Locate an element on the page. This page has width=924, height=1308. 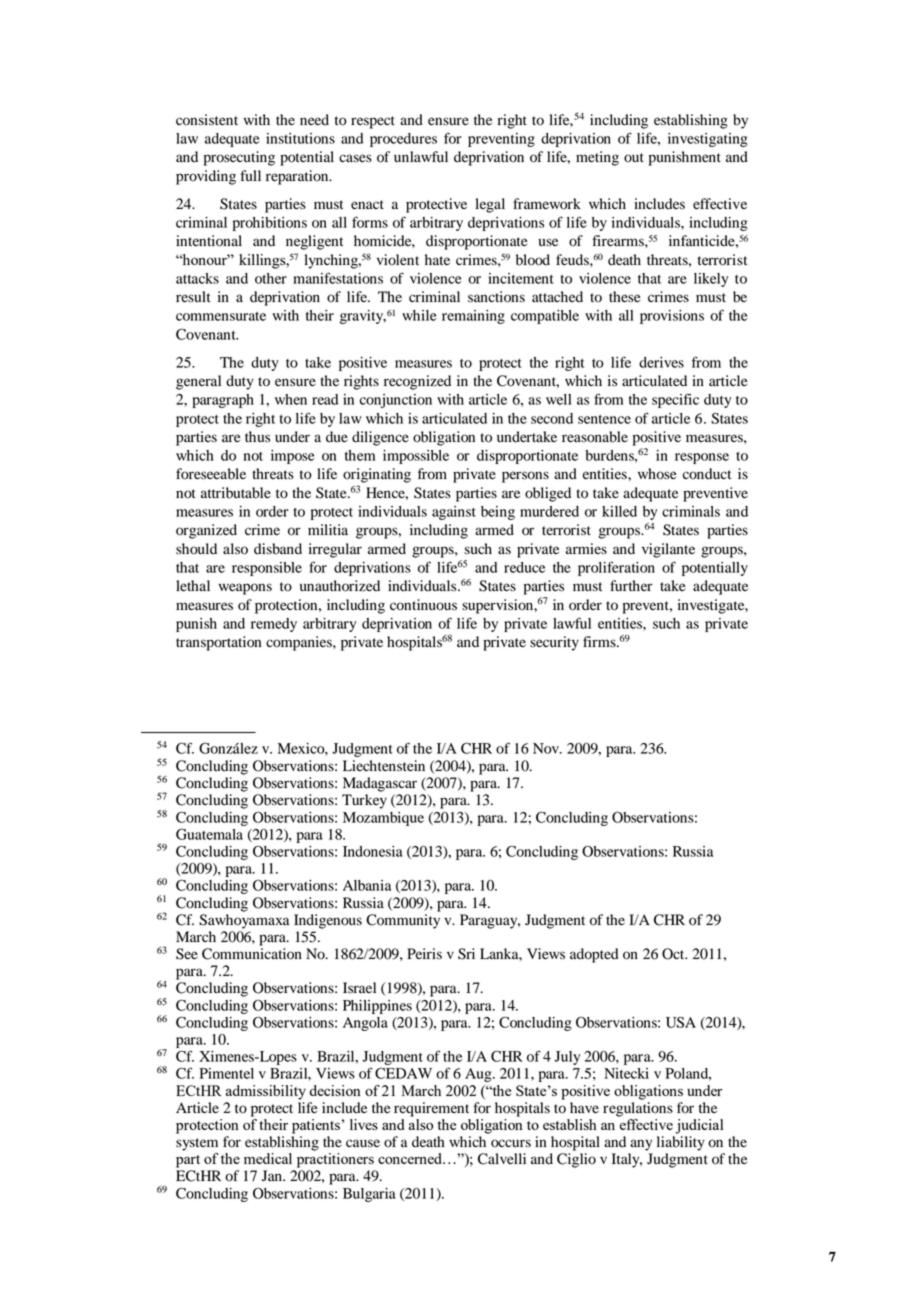
concerned is located at coordinates (411, 1158).
